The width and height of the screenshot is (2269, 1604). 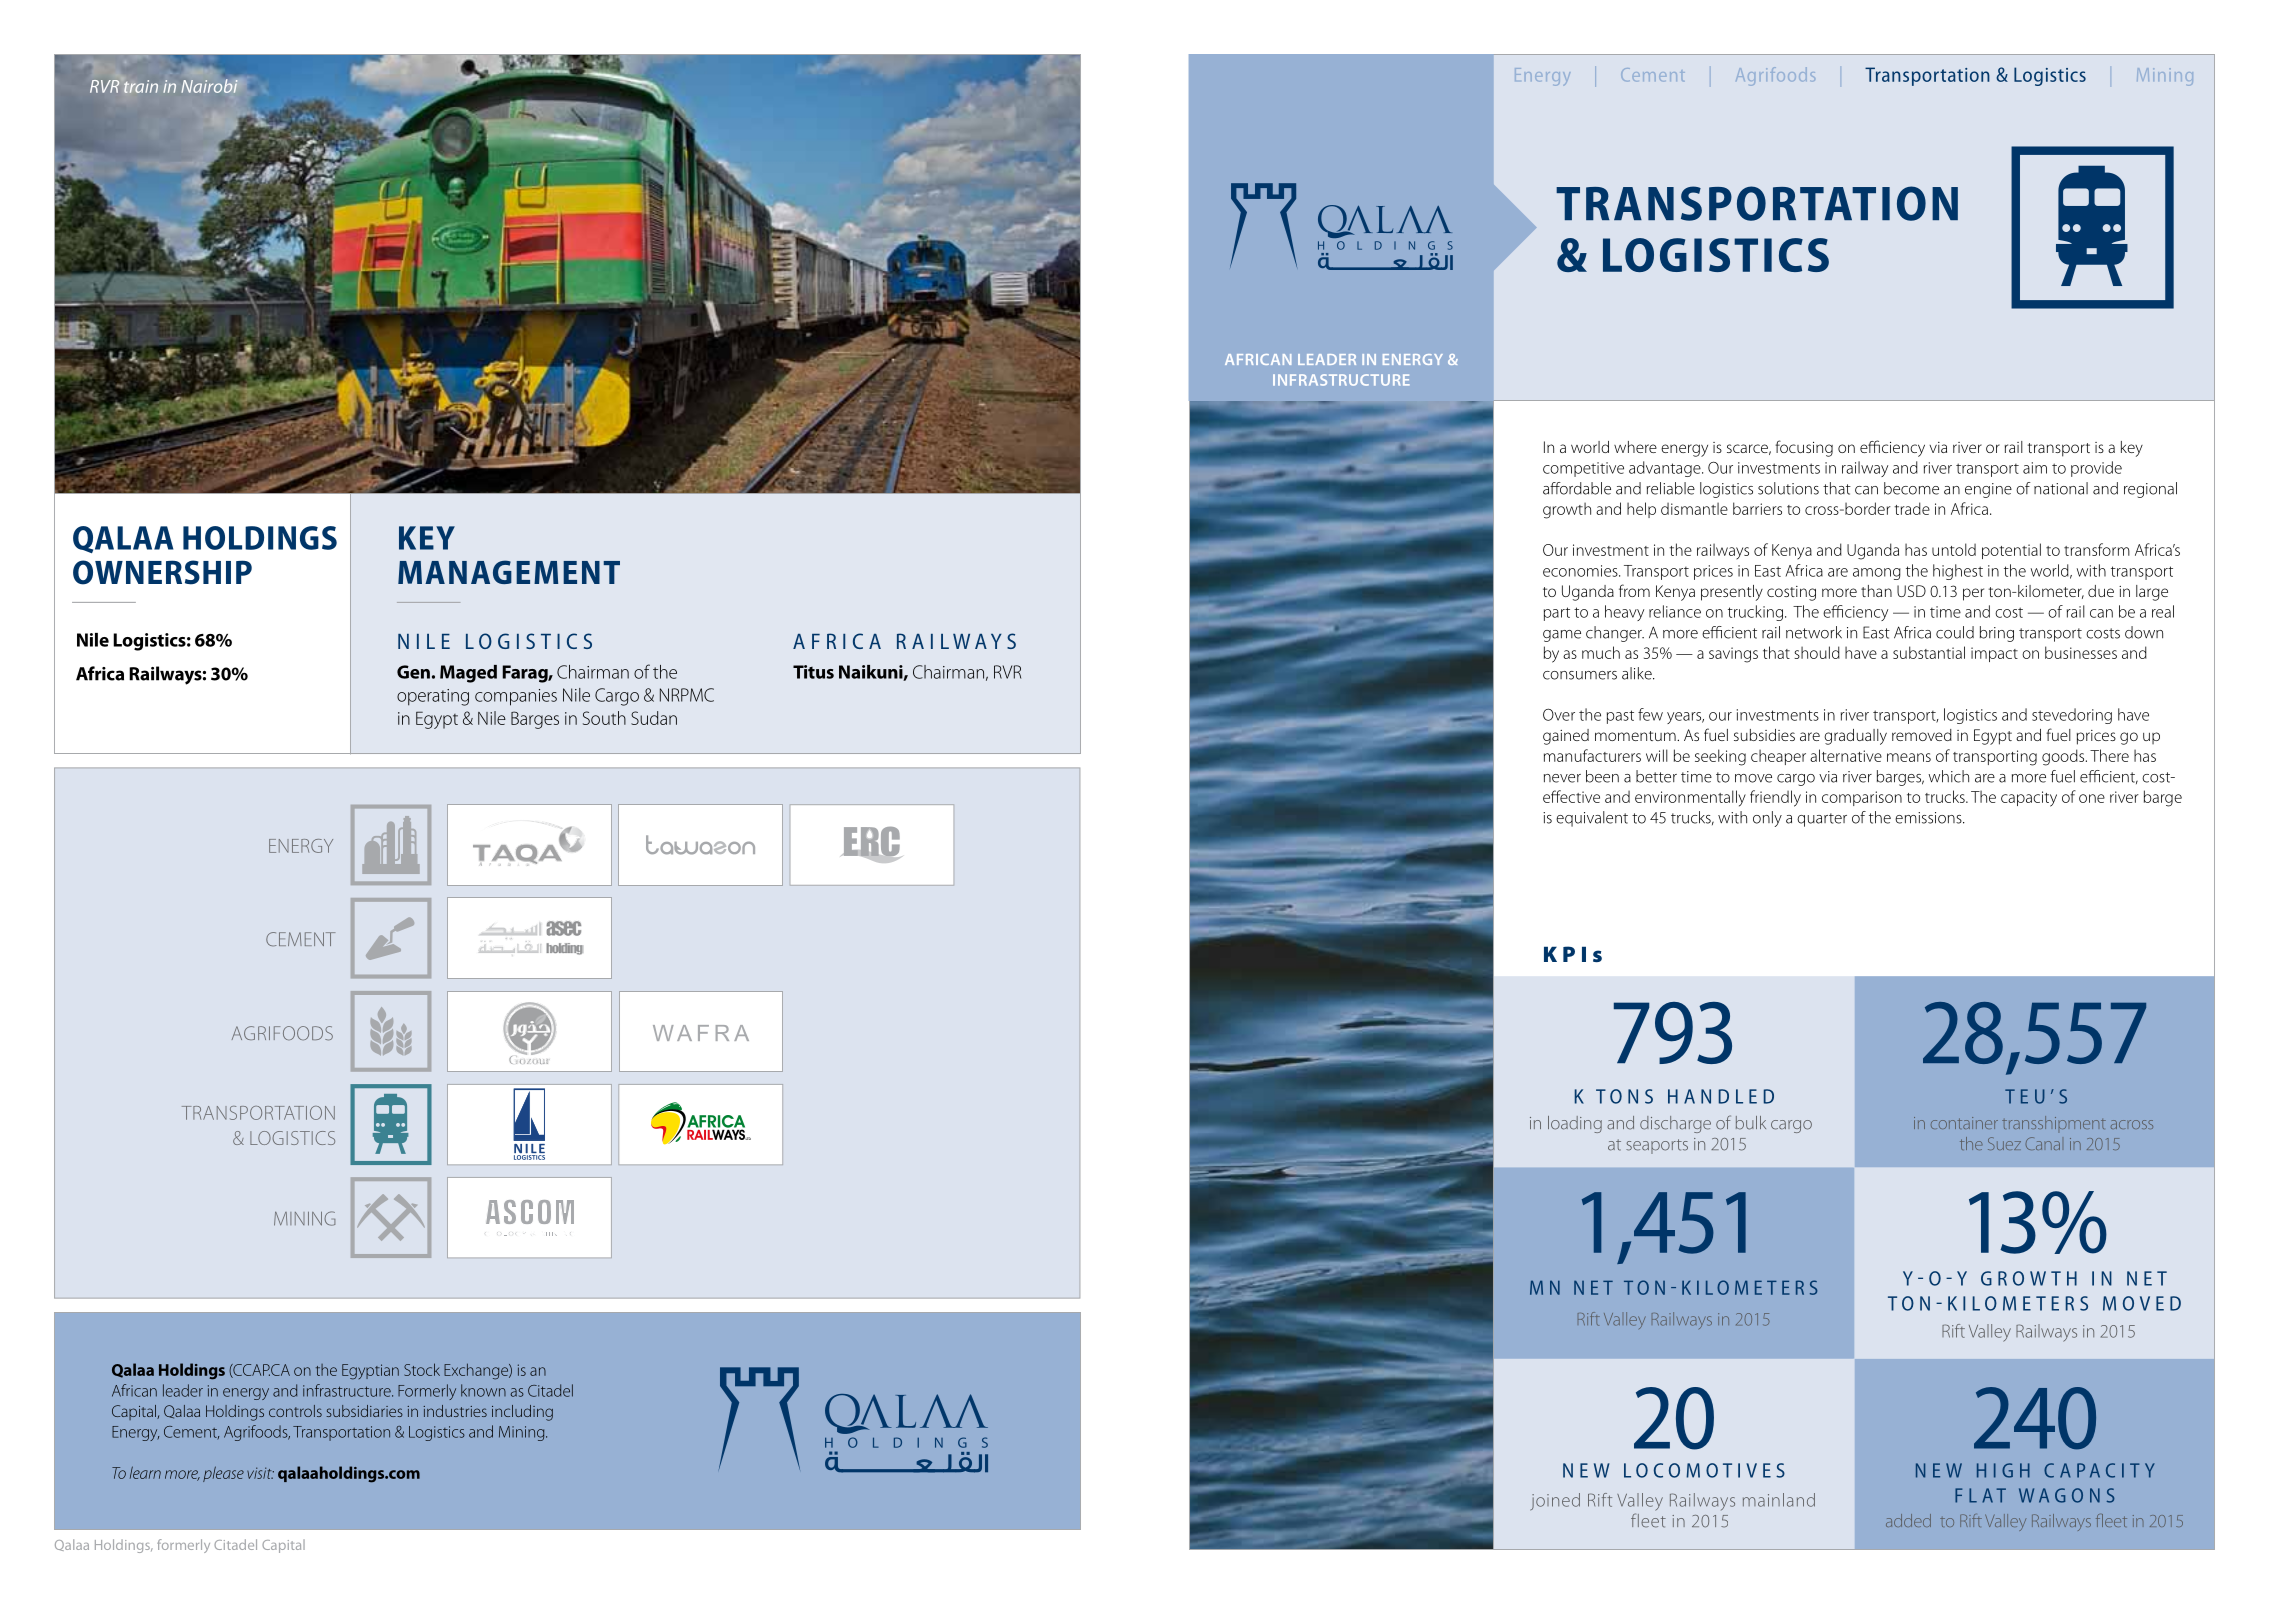 What do you see at coordinates (1555, 1501) in the screenshot?
I see `joined` at bounding box center [1555, 1501].
